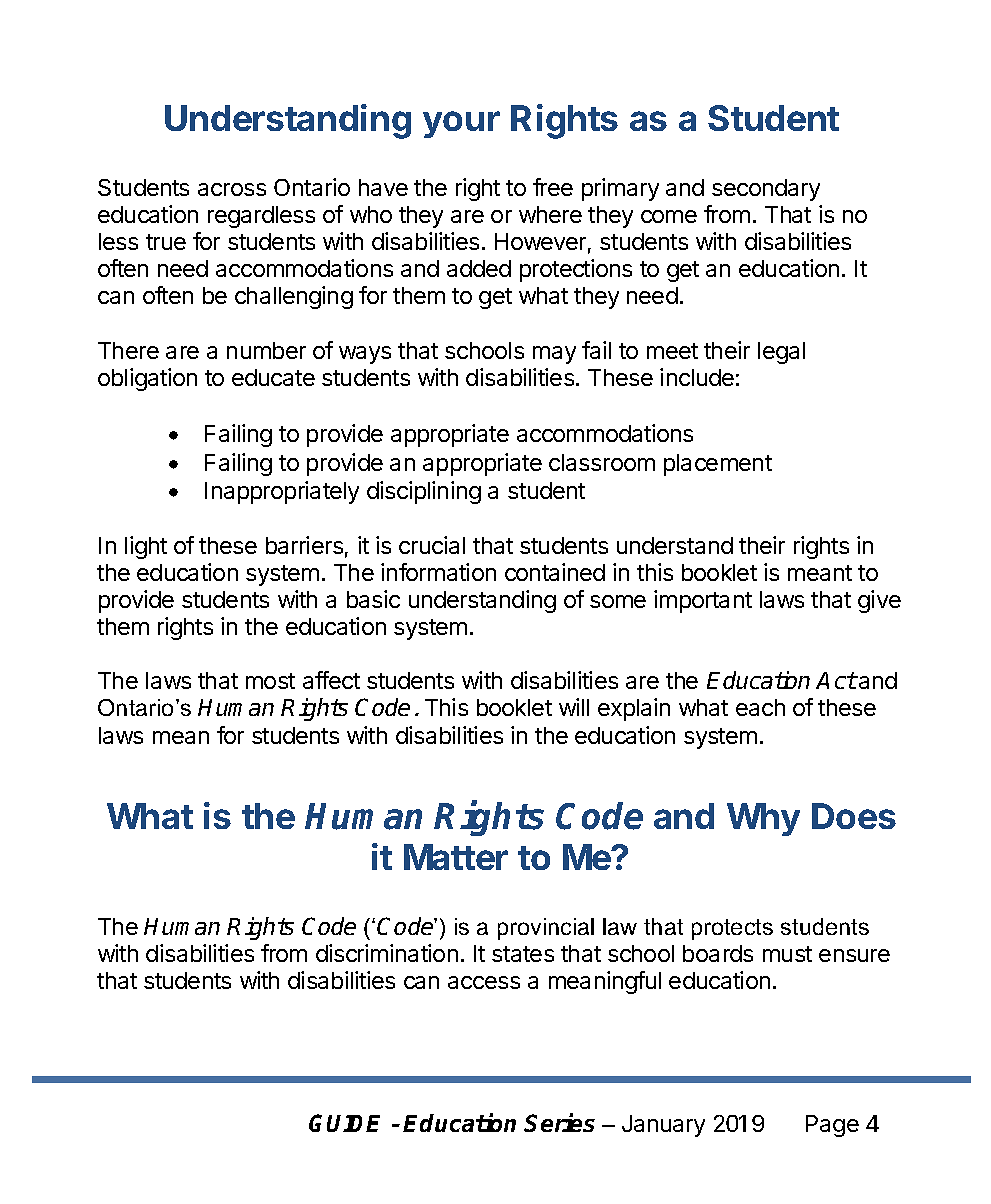  I want to click on Series, so click(559, 1122).
